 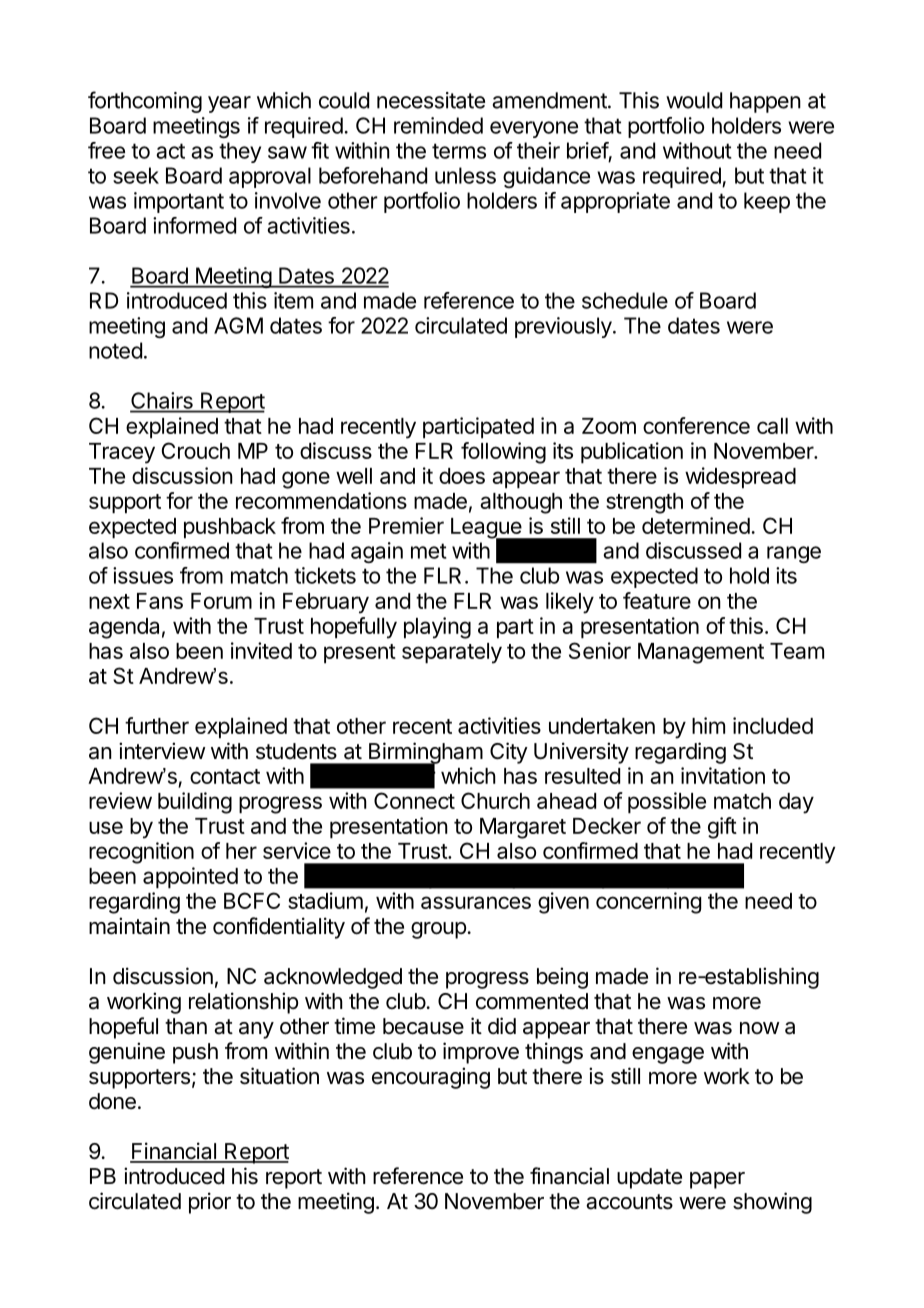 I want to click on assurances, so click(x=476, y=902).
